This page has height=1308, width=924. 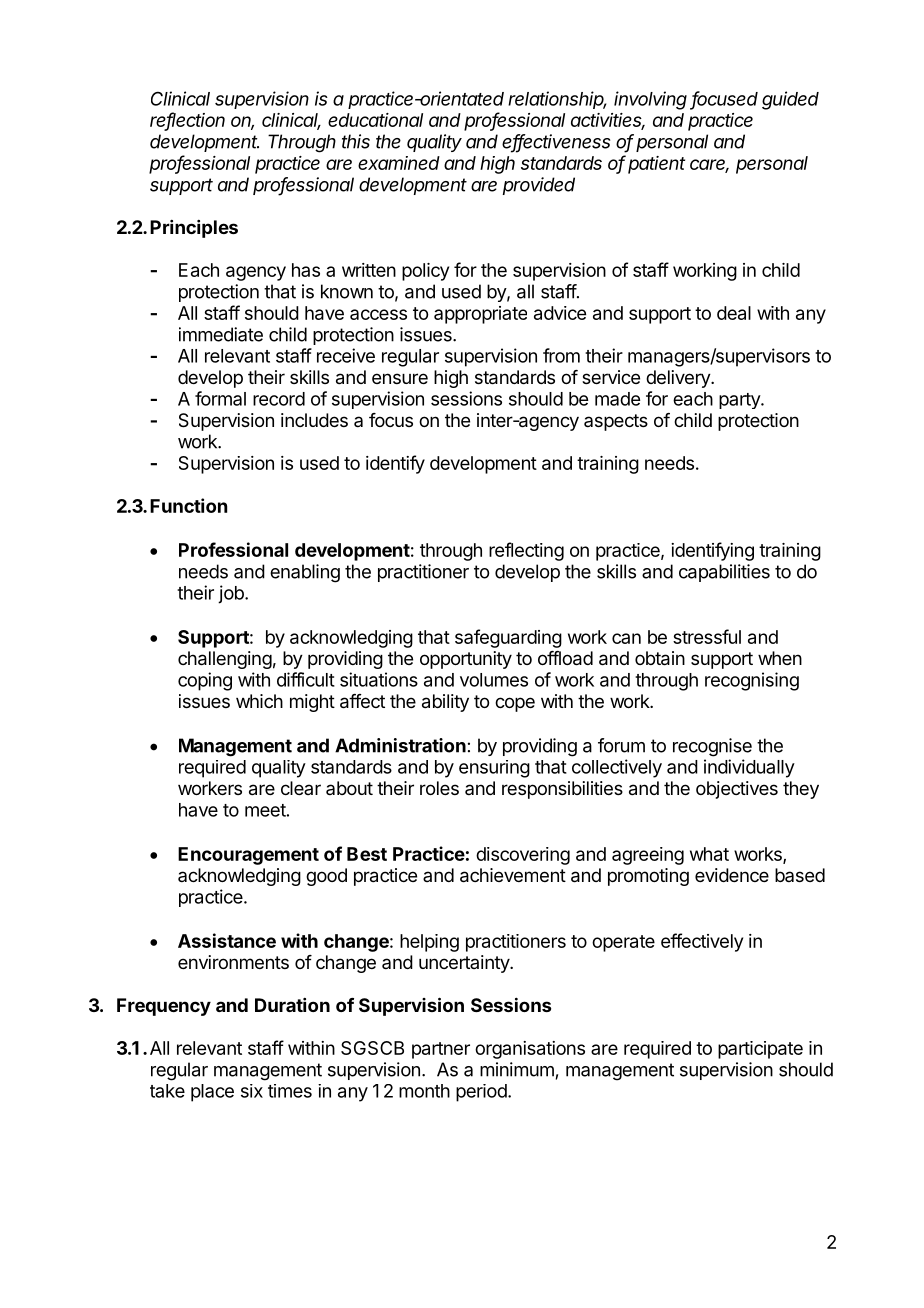 I want to click on delivery, so click(x=679, y=379).
